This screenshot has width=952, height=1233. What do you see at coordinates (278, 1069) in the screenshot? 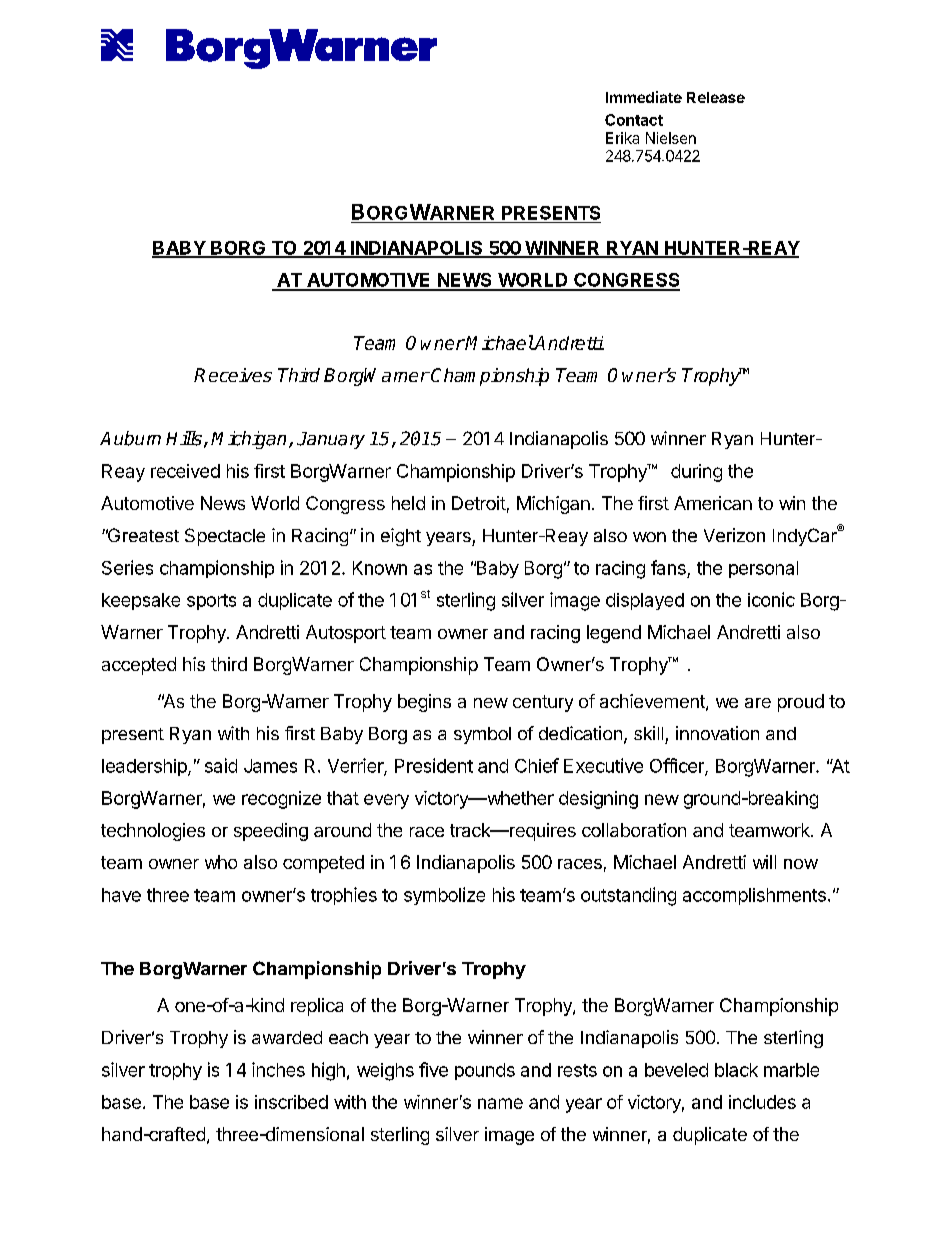
I see `inches` at bounding box center [278, 1069].
